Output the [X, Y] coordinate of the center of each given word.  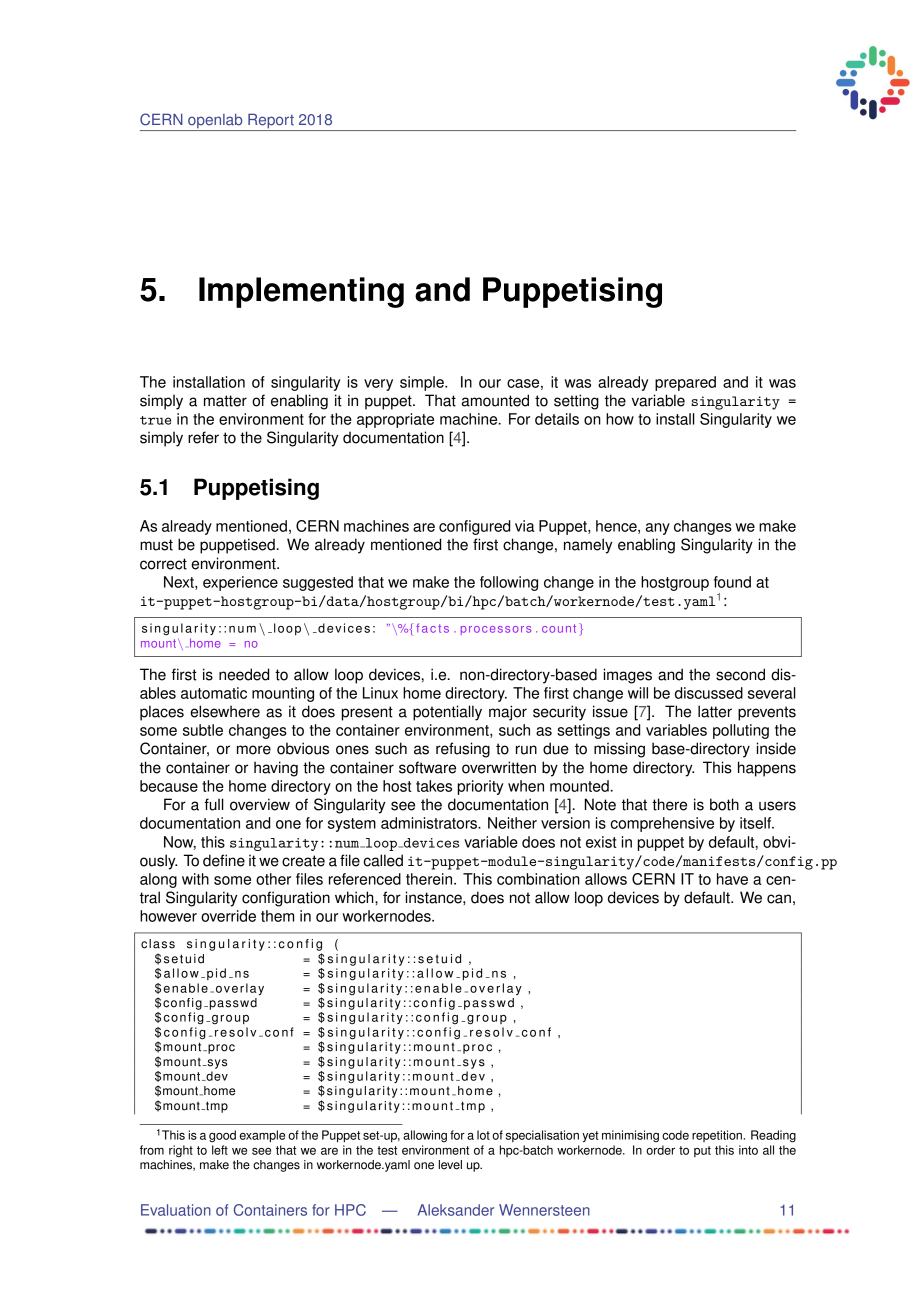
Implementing [301, 292]
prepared [685, 383]
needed [244, 674]
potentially [447, 713]
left [220, 1150]
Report [271, 122]
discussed [709, 693]
